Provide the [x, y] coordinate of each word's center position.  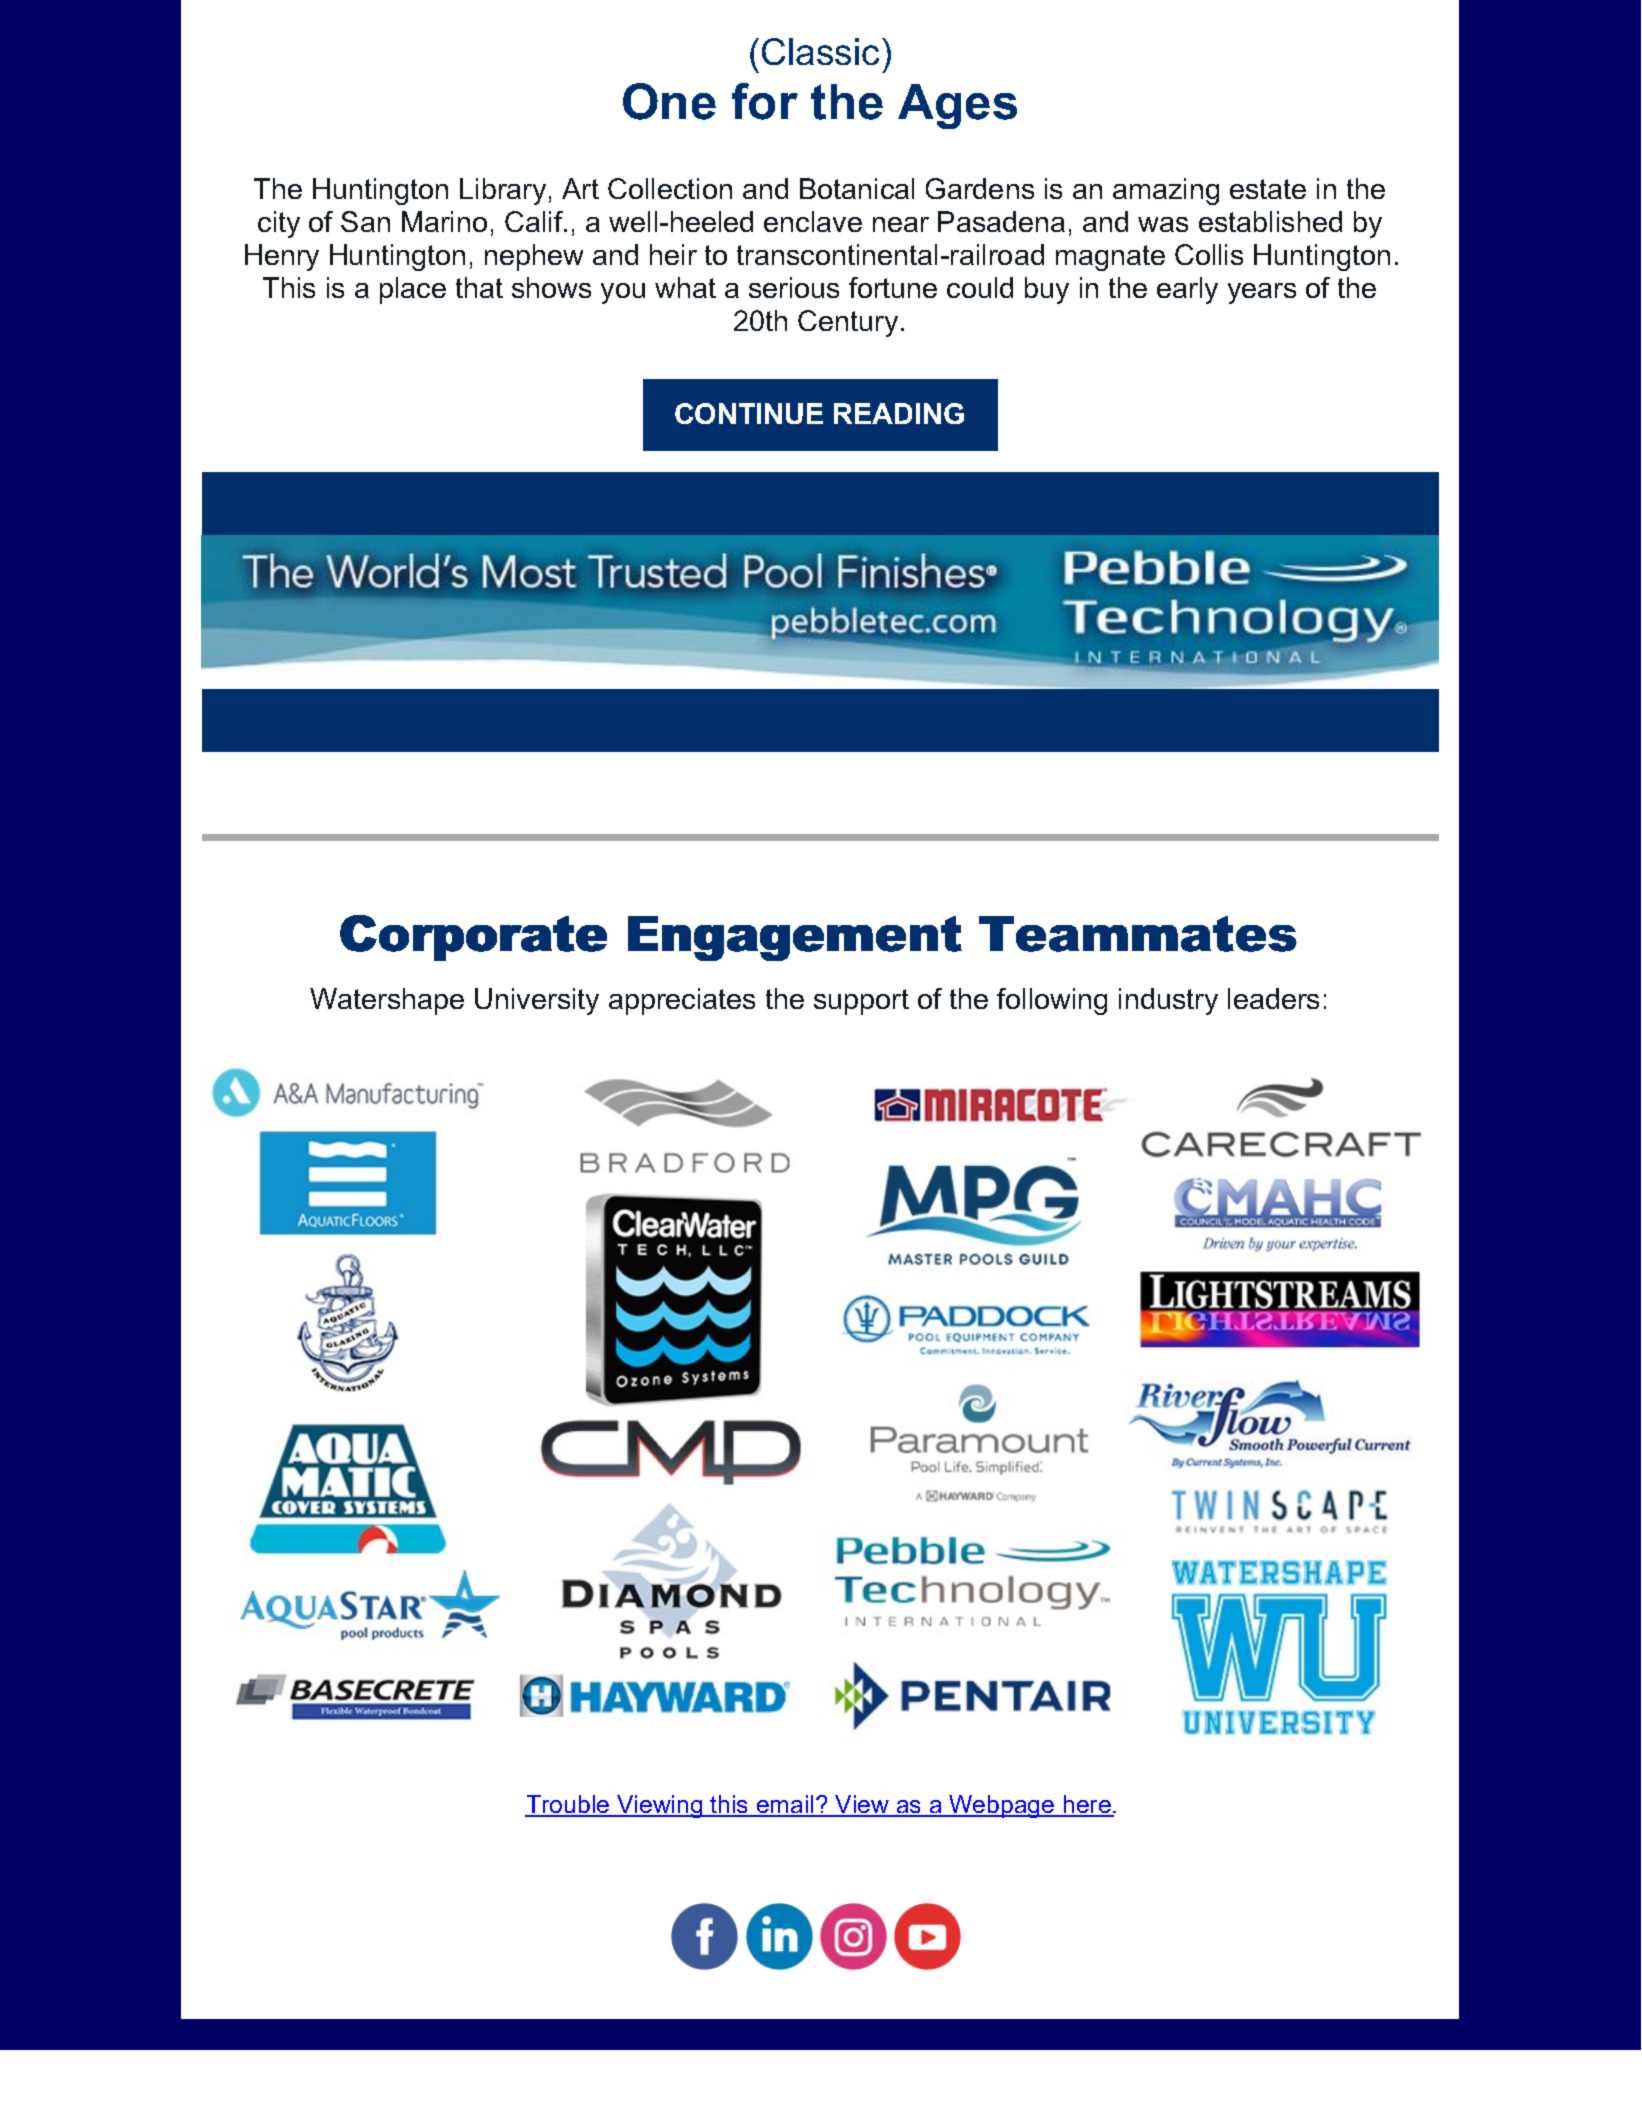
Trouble [568, 1805]
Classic [820, 51]
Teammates [1138, 934]
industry [1168, 1001]
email [785, 1805]
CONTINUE [749, 413]
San [365, 221]
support [861, 1002]
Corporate [473, 938]
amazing [1166, 191]
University [537, 1001]
